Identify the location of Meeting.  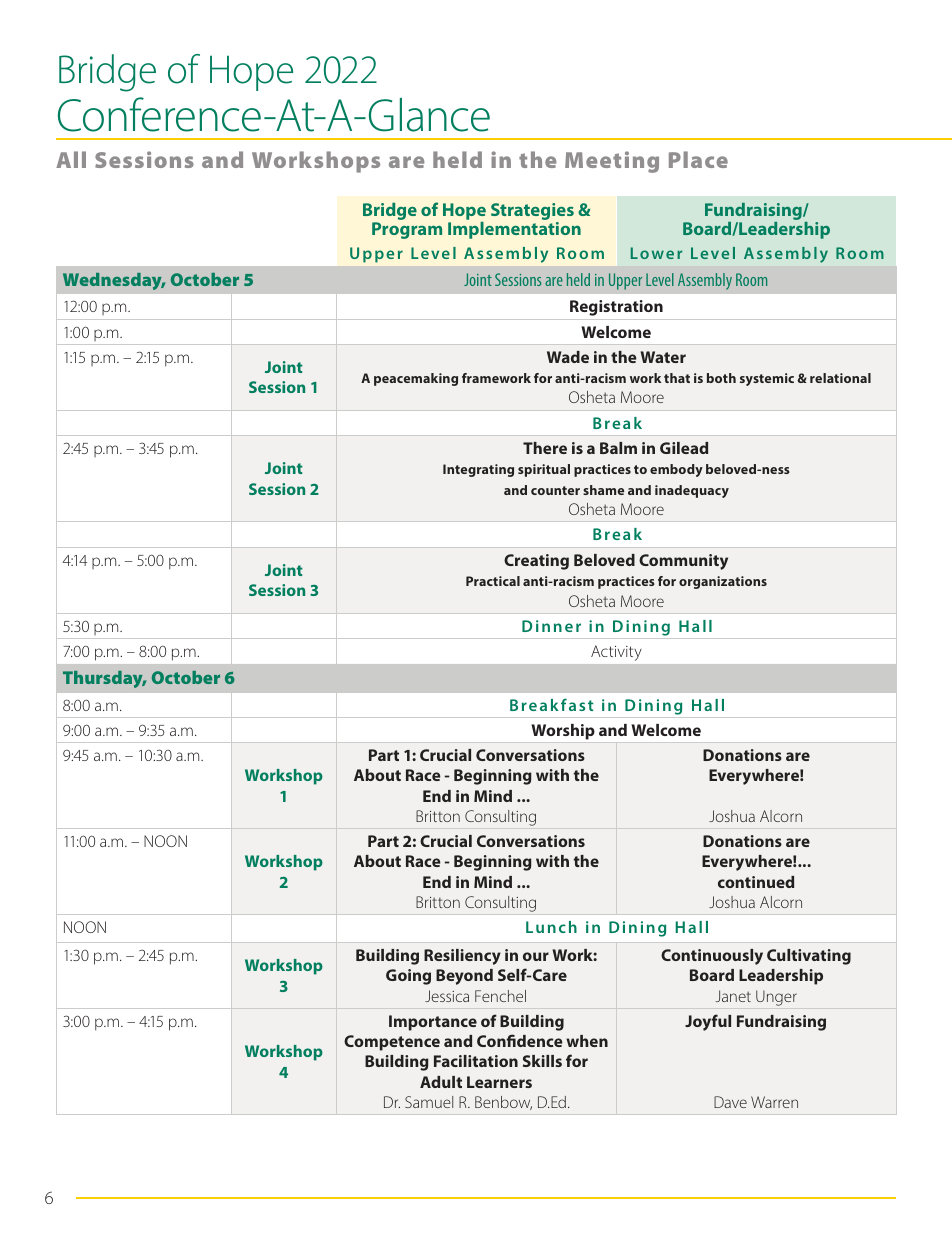
(612, 162).
